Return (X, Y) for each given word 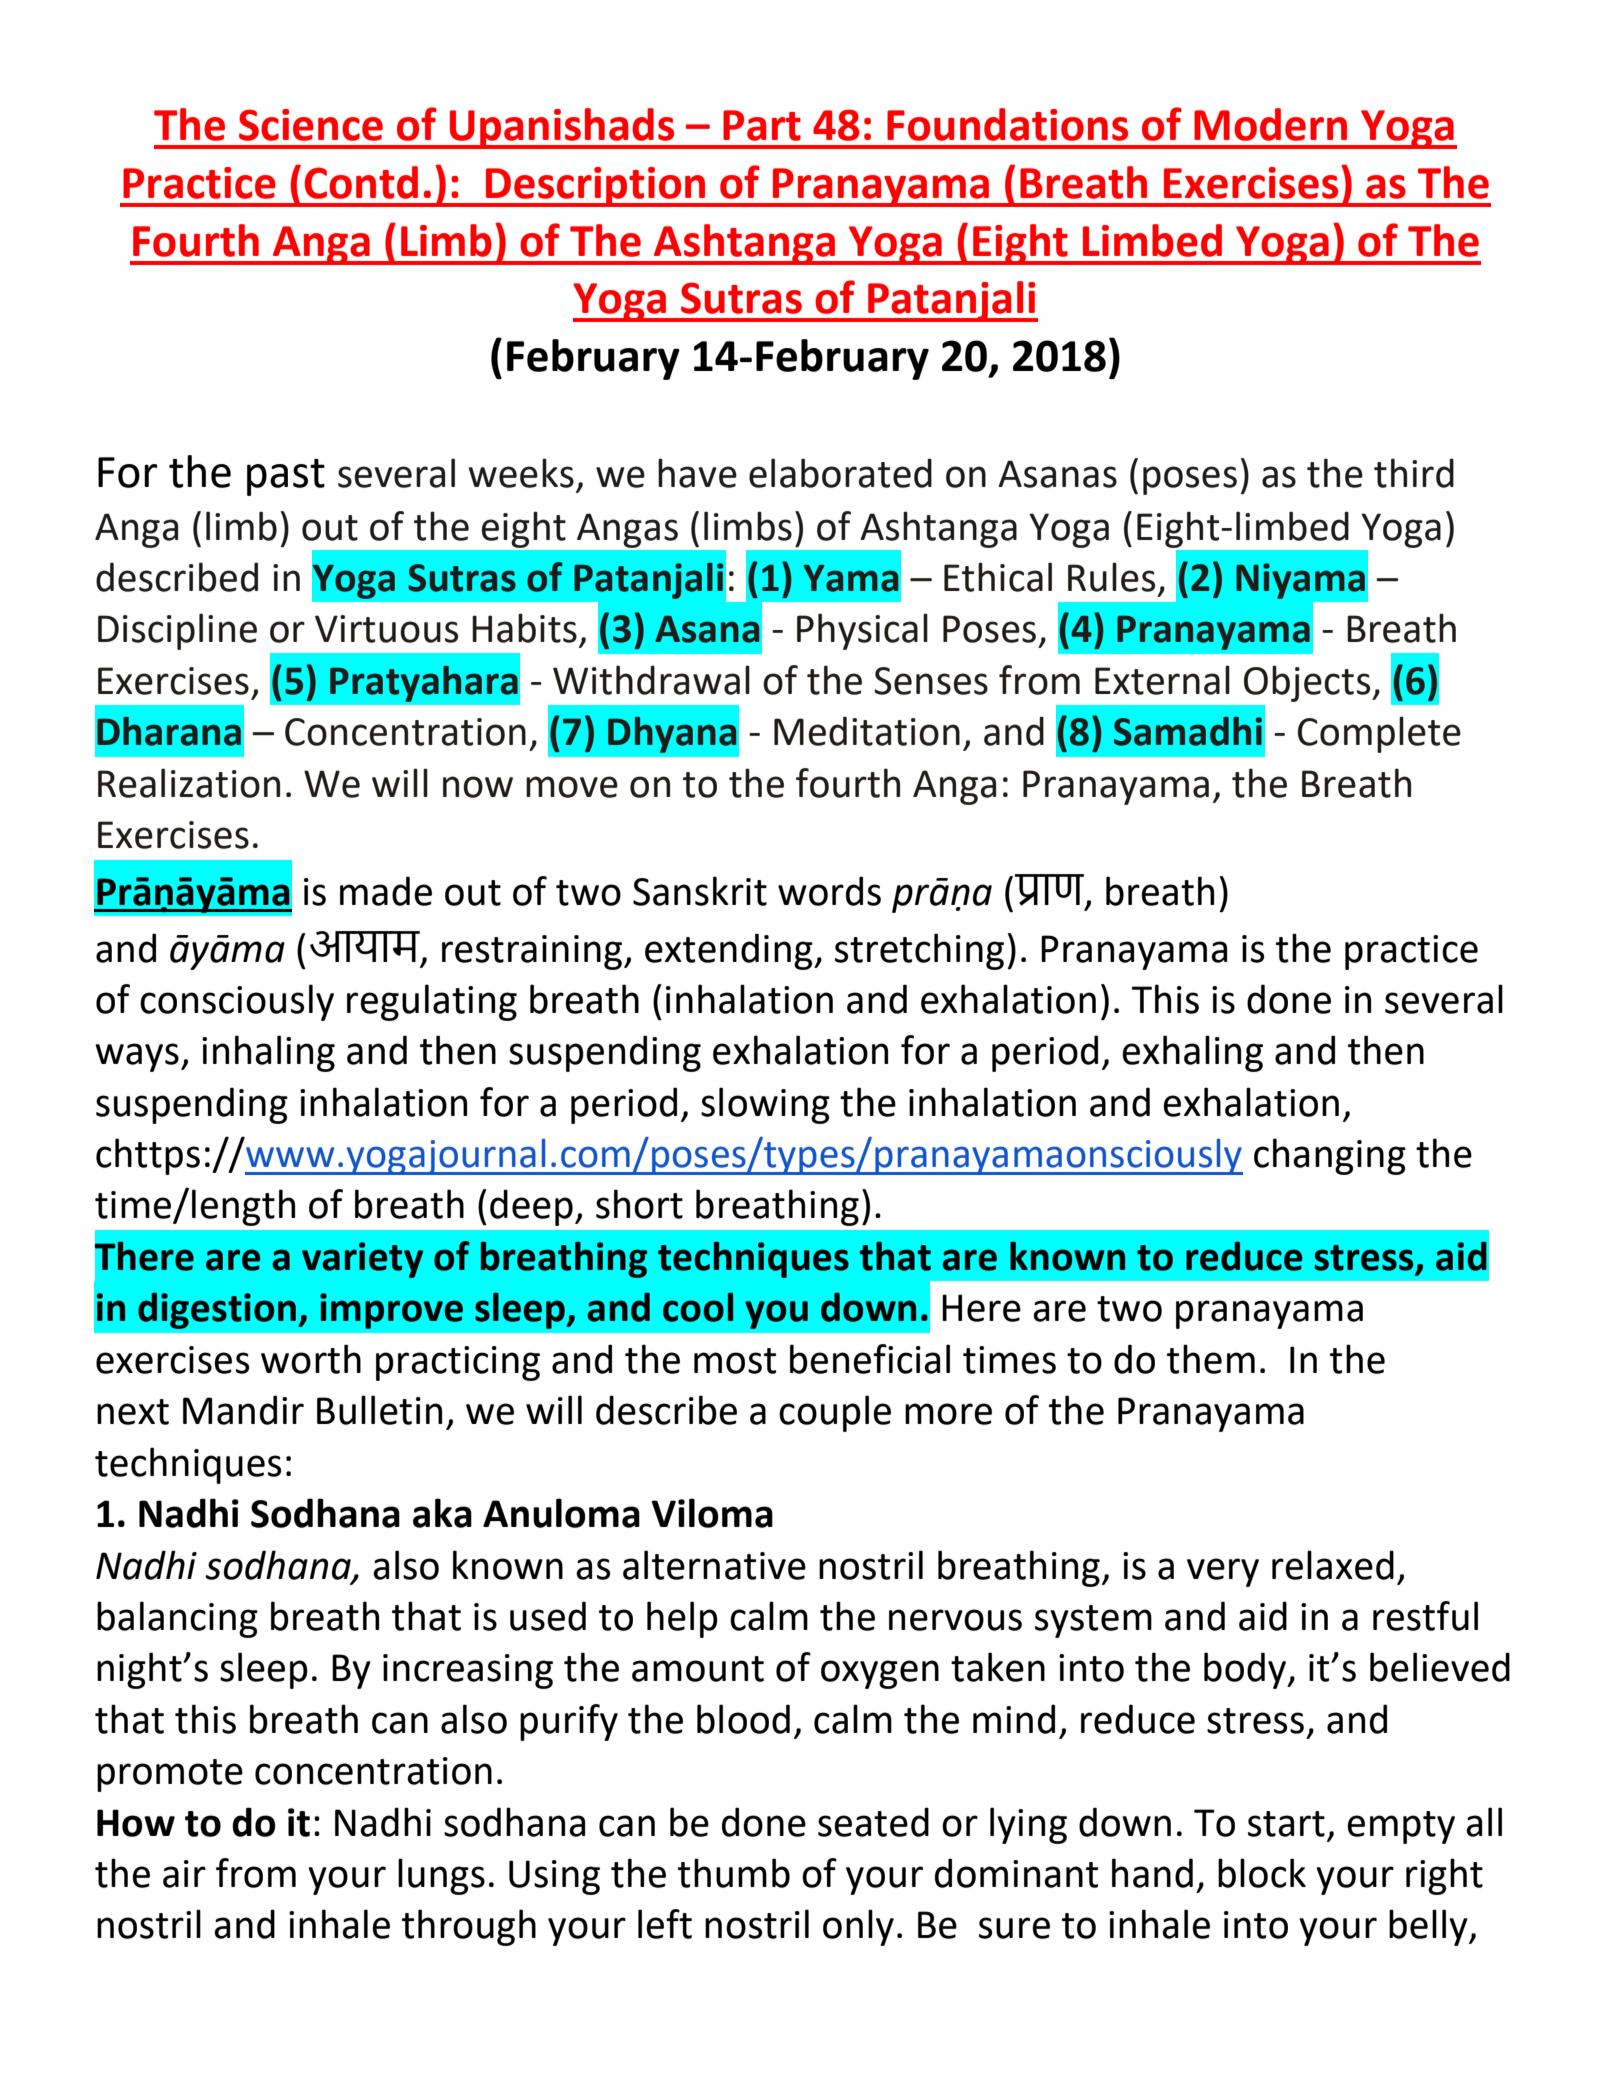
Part (762, 125)
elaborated (840, 473)
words (829, 891)
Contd (361, 182)
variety (362, 1260)
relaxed (1333, 1565)
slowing (765, 1105)
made (386, 891)
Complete (1379, 734)
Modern (1270, 124)
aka (442, 1513)
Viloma (712, 1513)
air (184, 1874)
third (1414, 473)
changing (1330, 1156)
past (286, 477)
